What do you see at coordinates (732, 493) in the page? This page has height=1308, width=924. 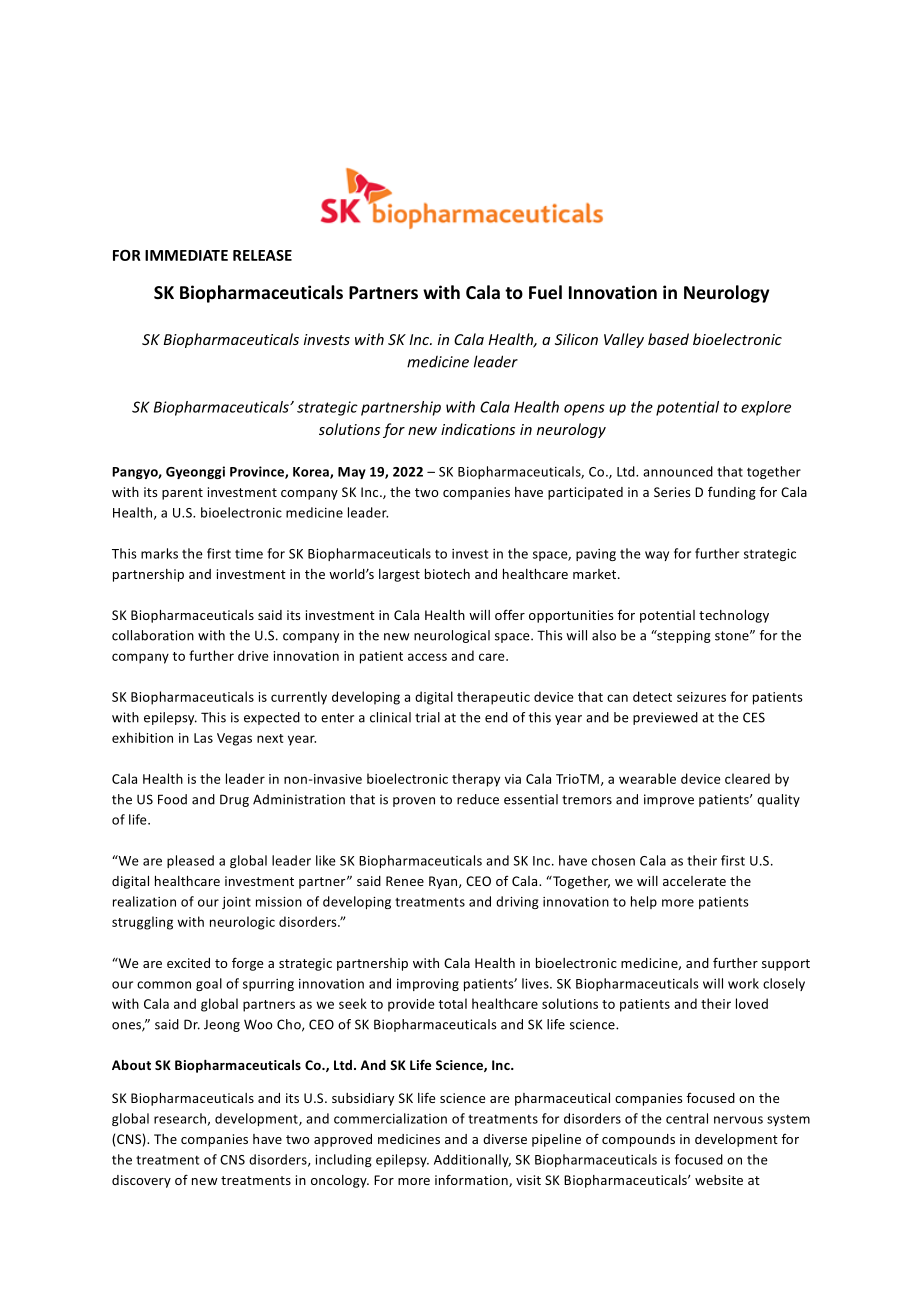 I see `funding` at bounding box center [732, 493].
